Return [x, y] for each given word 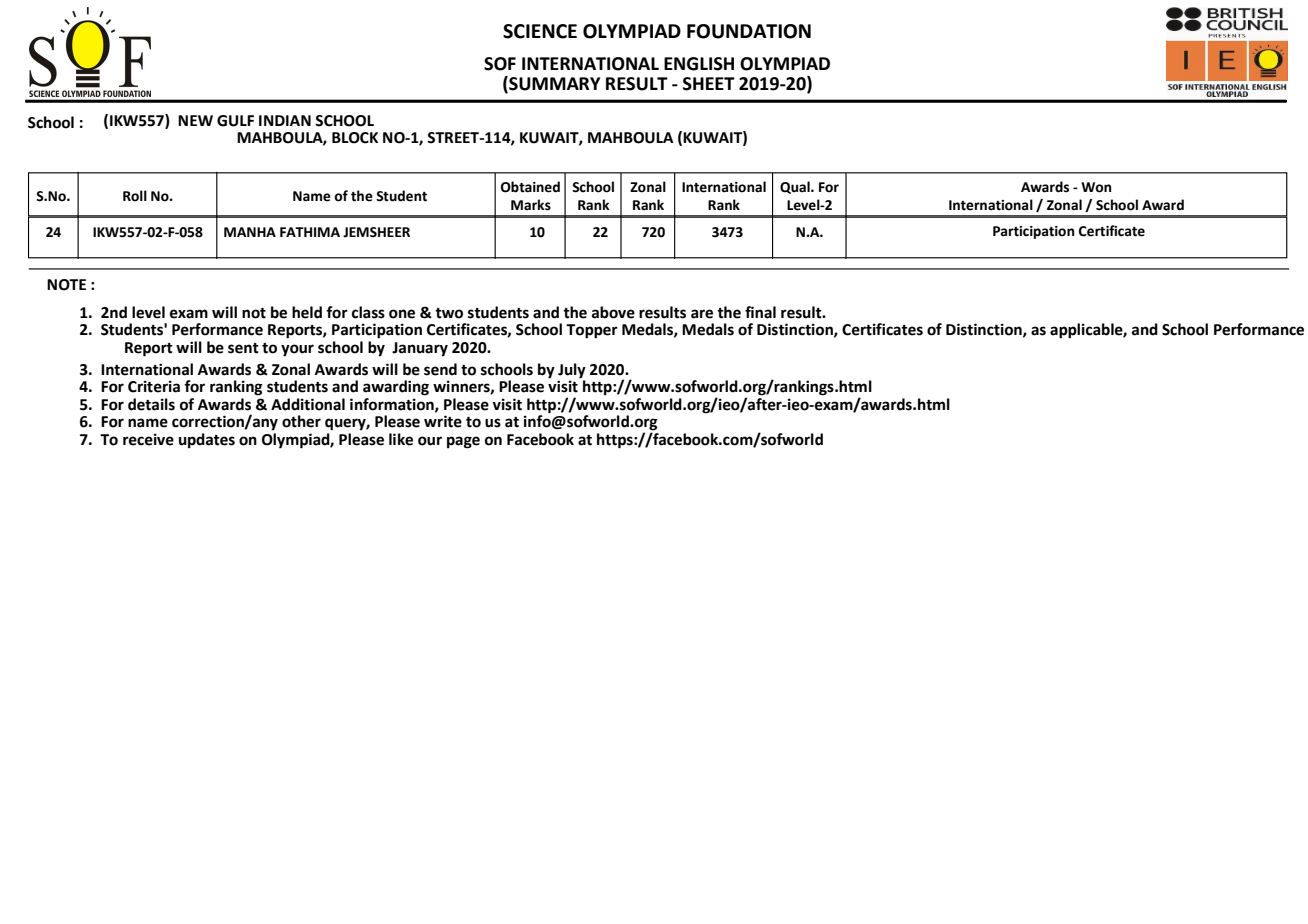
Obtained [530, 187]
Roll [135, 196]
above [613, 312]
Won [1096, 187]
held [307, 312]
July [572, 372]
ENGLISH [699, 64]
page [463, 442]
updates [207, 441]
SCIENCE [540, 31]
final [760, 312]
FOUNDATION [749, 31]
